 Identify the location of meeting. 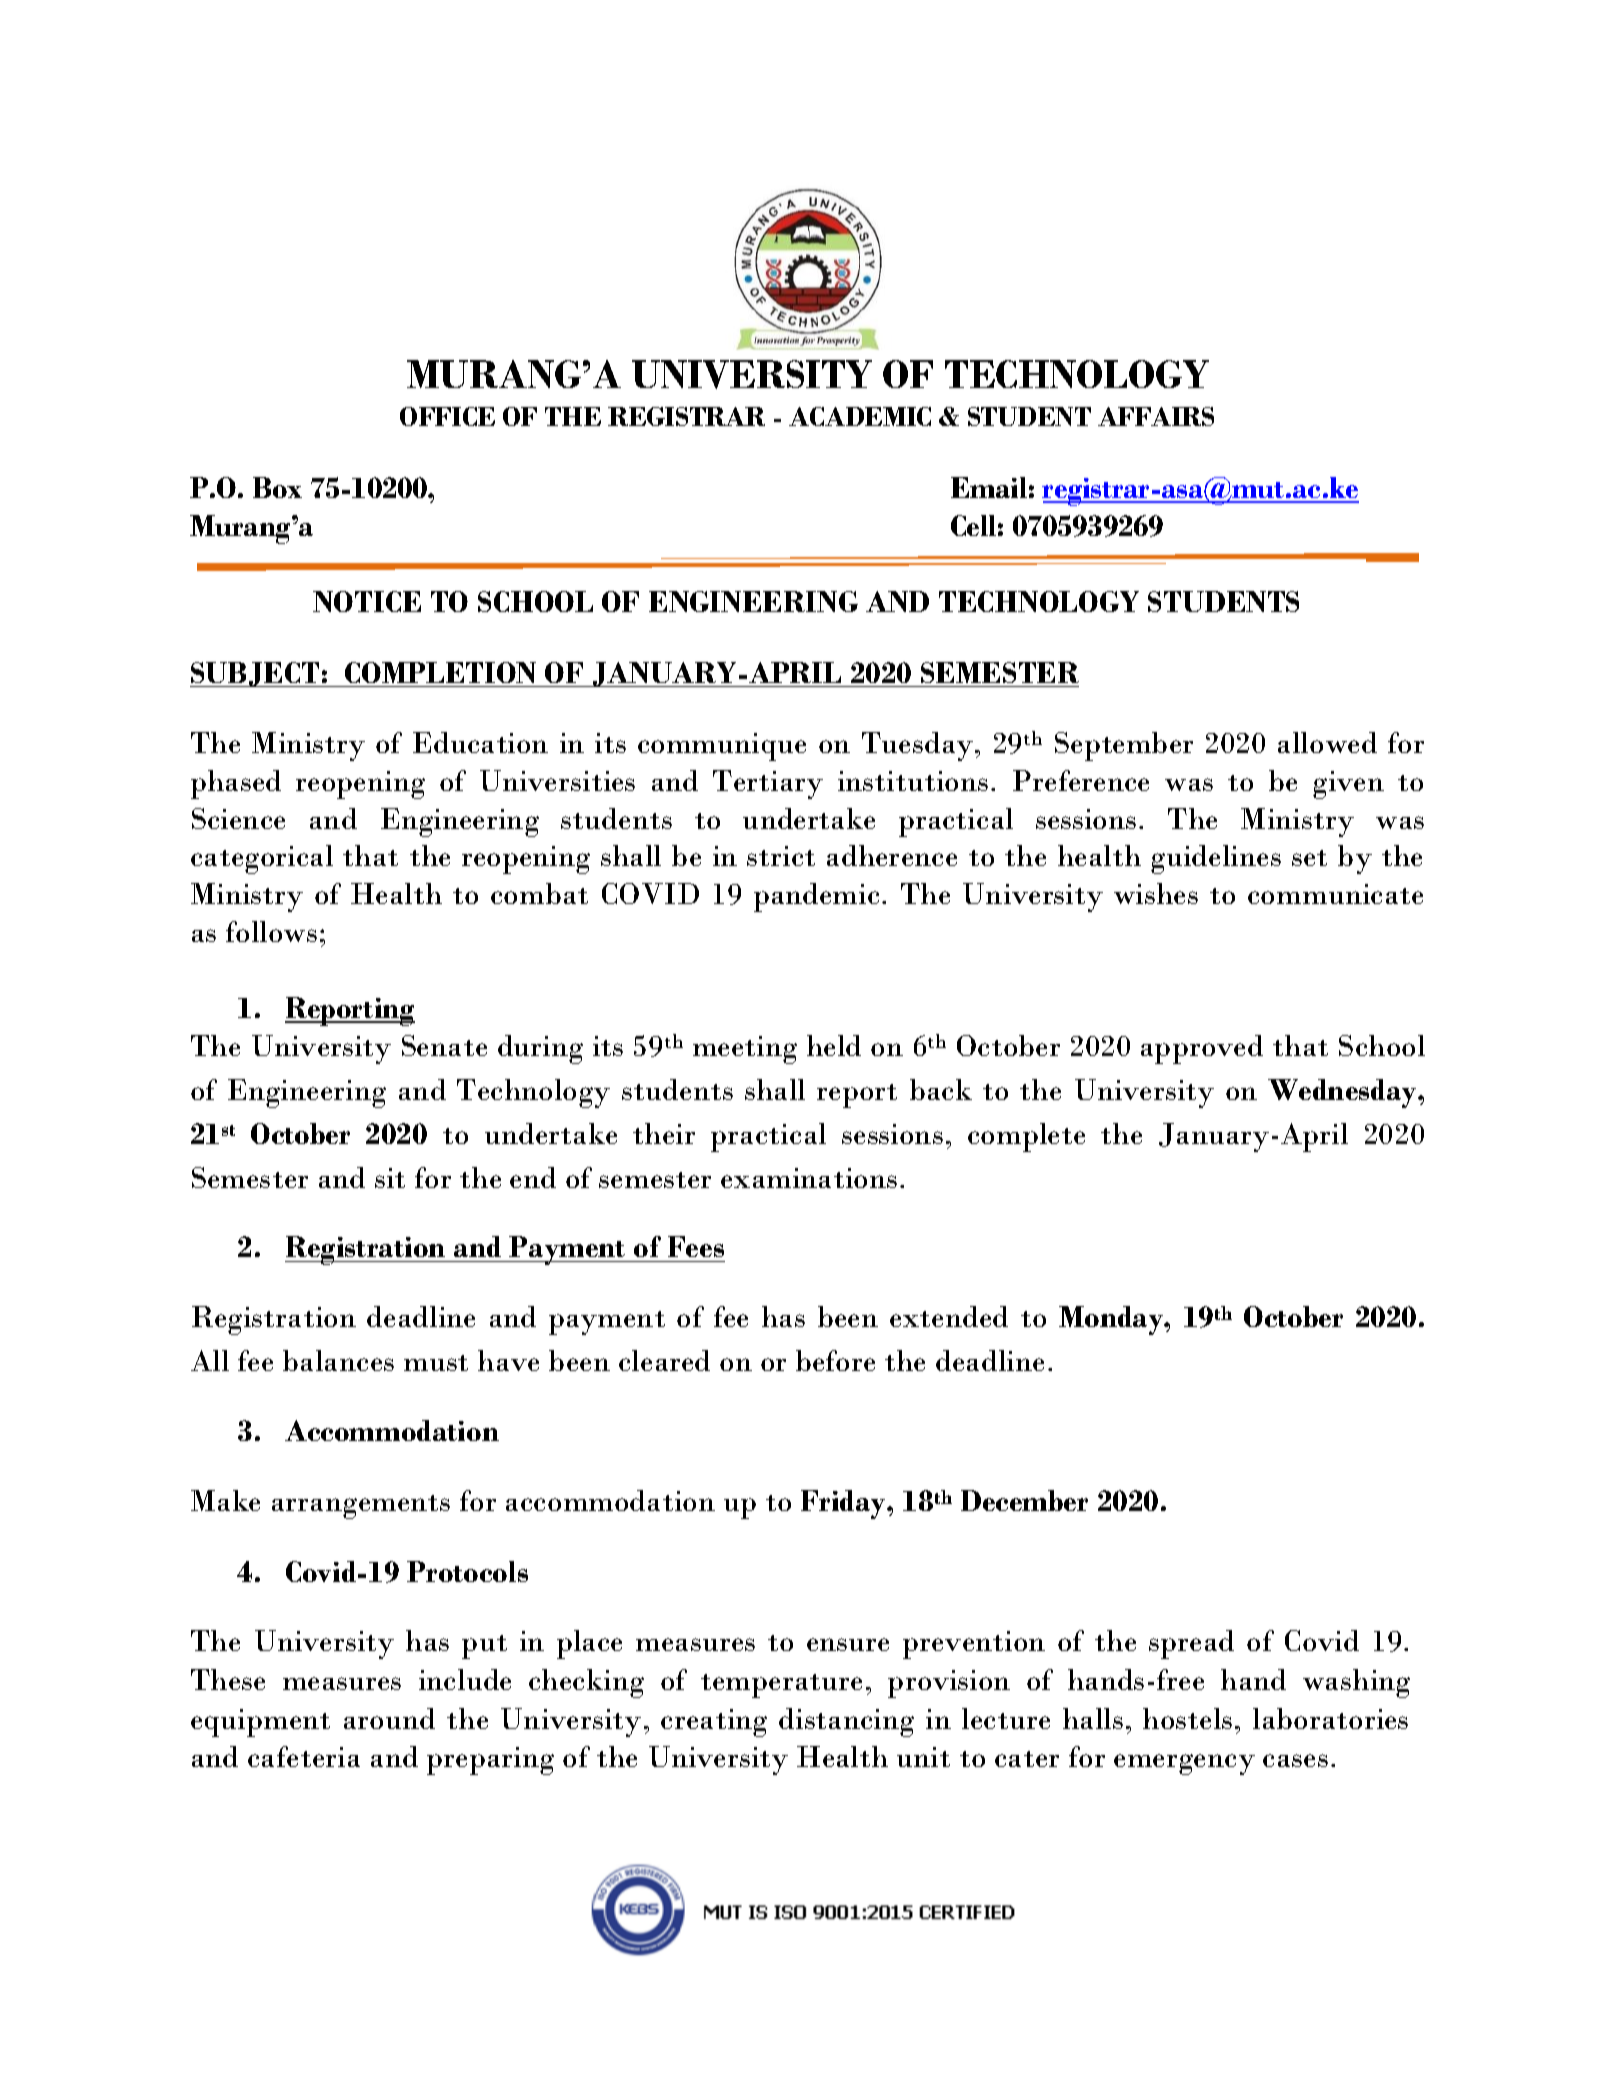
(745, 1050).
